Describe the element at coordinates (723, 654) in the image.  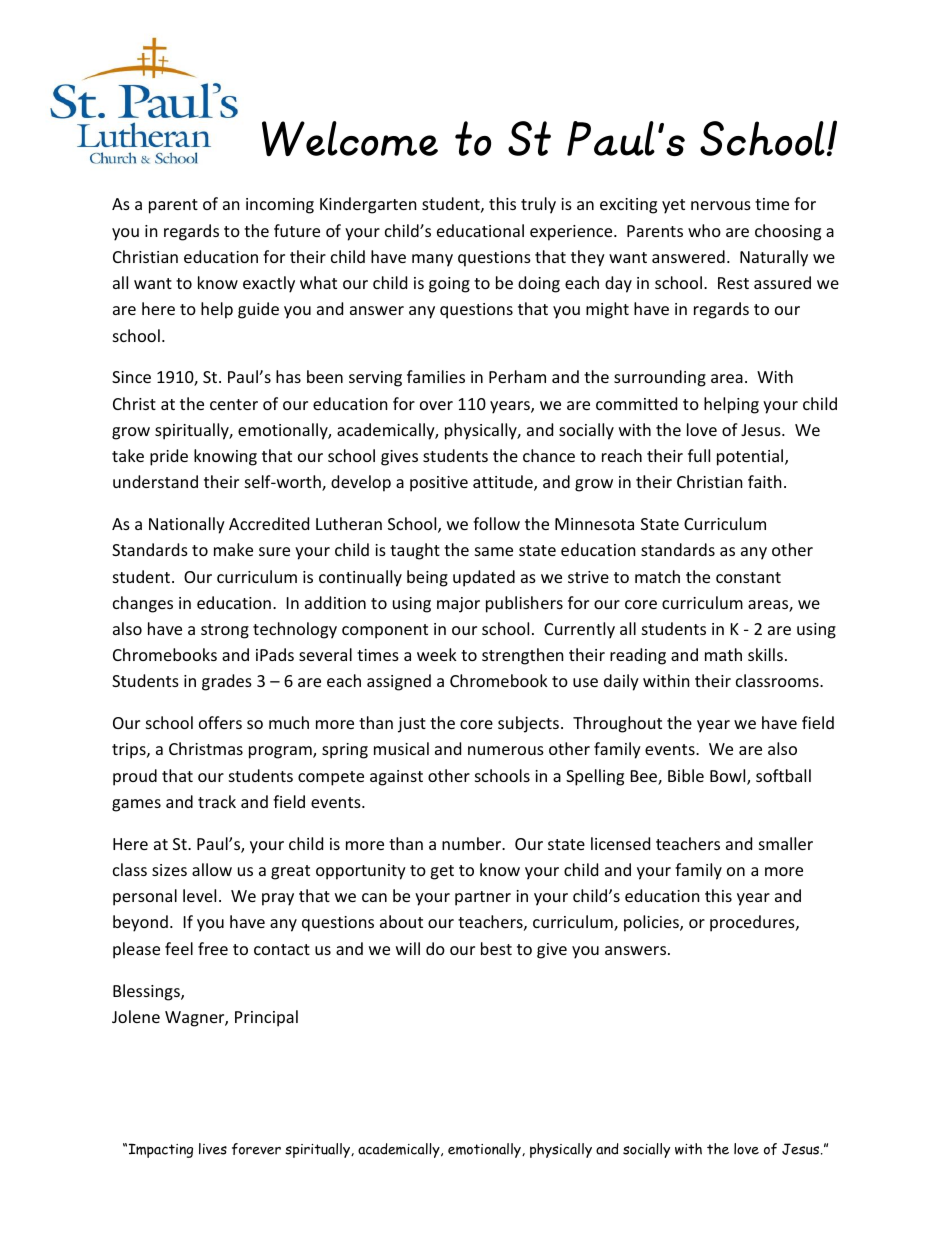
I see `math` at that location.
